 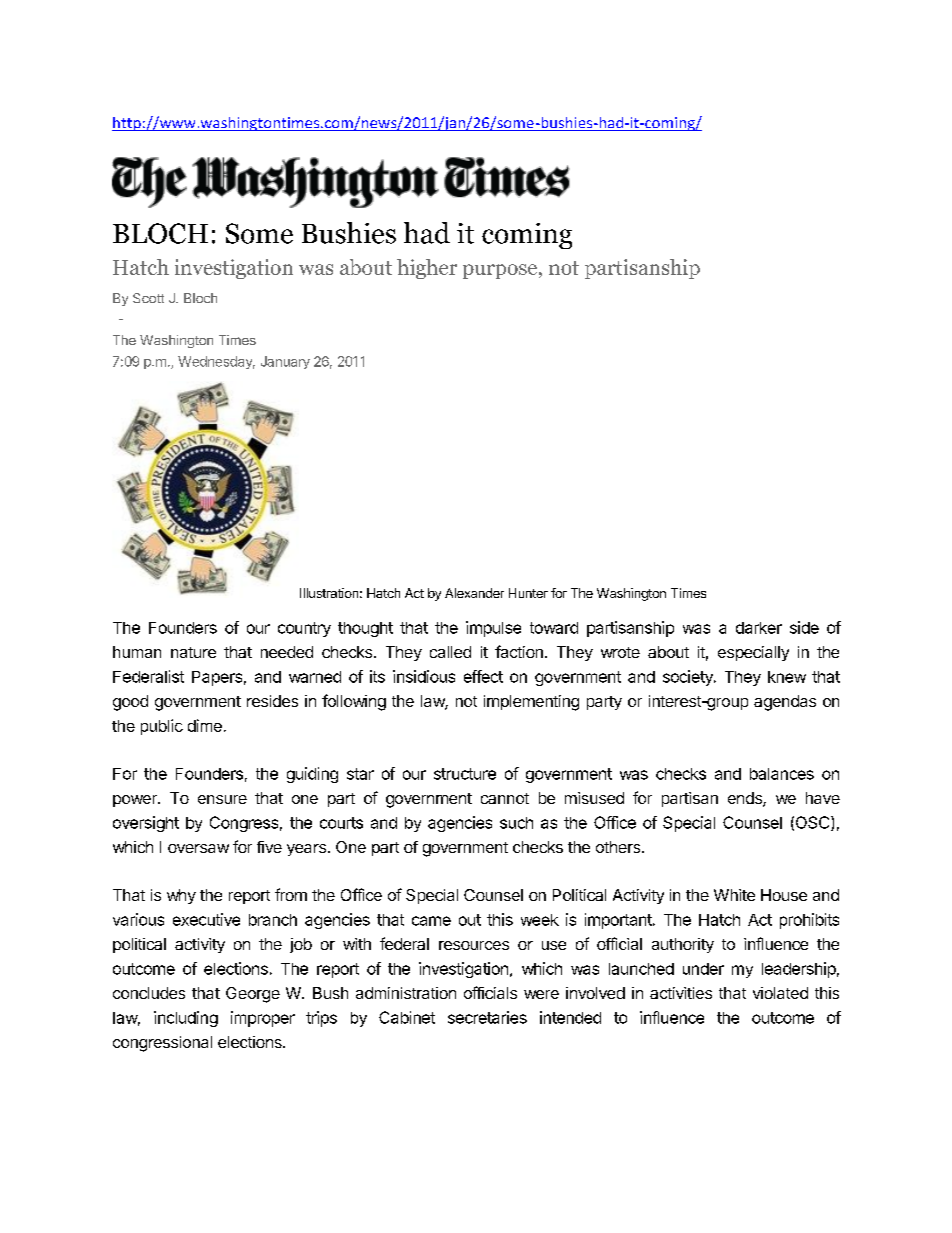 I want to click on January, so click(x=285, y=362).
